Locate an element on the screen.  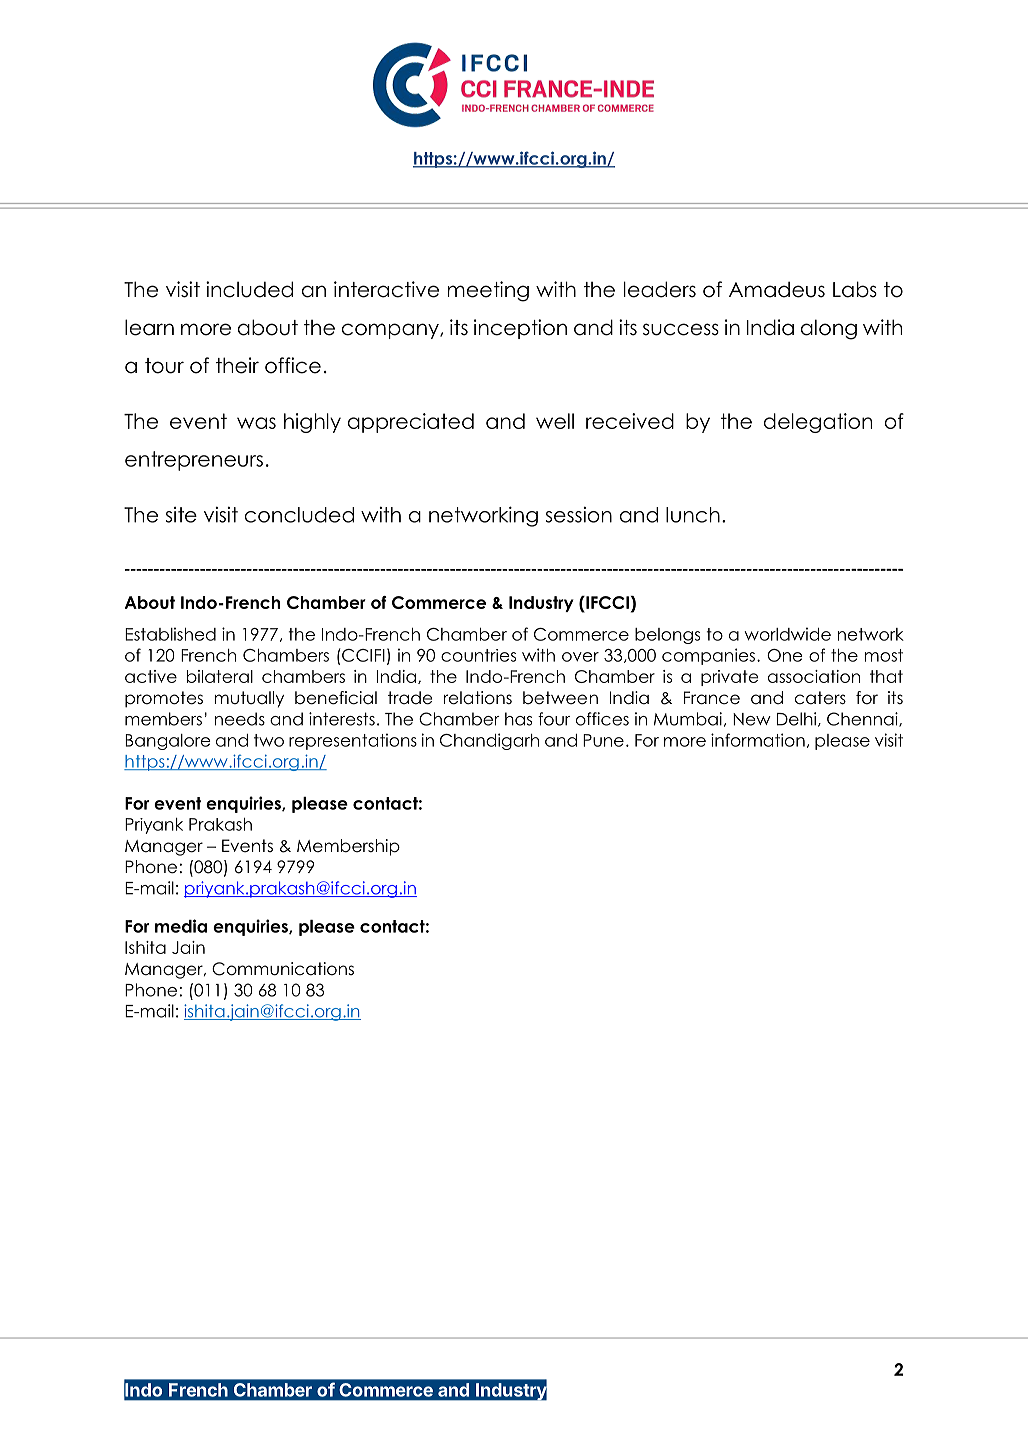
Amadeus is located at coordinates (777, 289).
